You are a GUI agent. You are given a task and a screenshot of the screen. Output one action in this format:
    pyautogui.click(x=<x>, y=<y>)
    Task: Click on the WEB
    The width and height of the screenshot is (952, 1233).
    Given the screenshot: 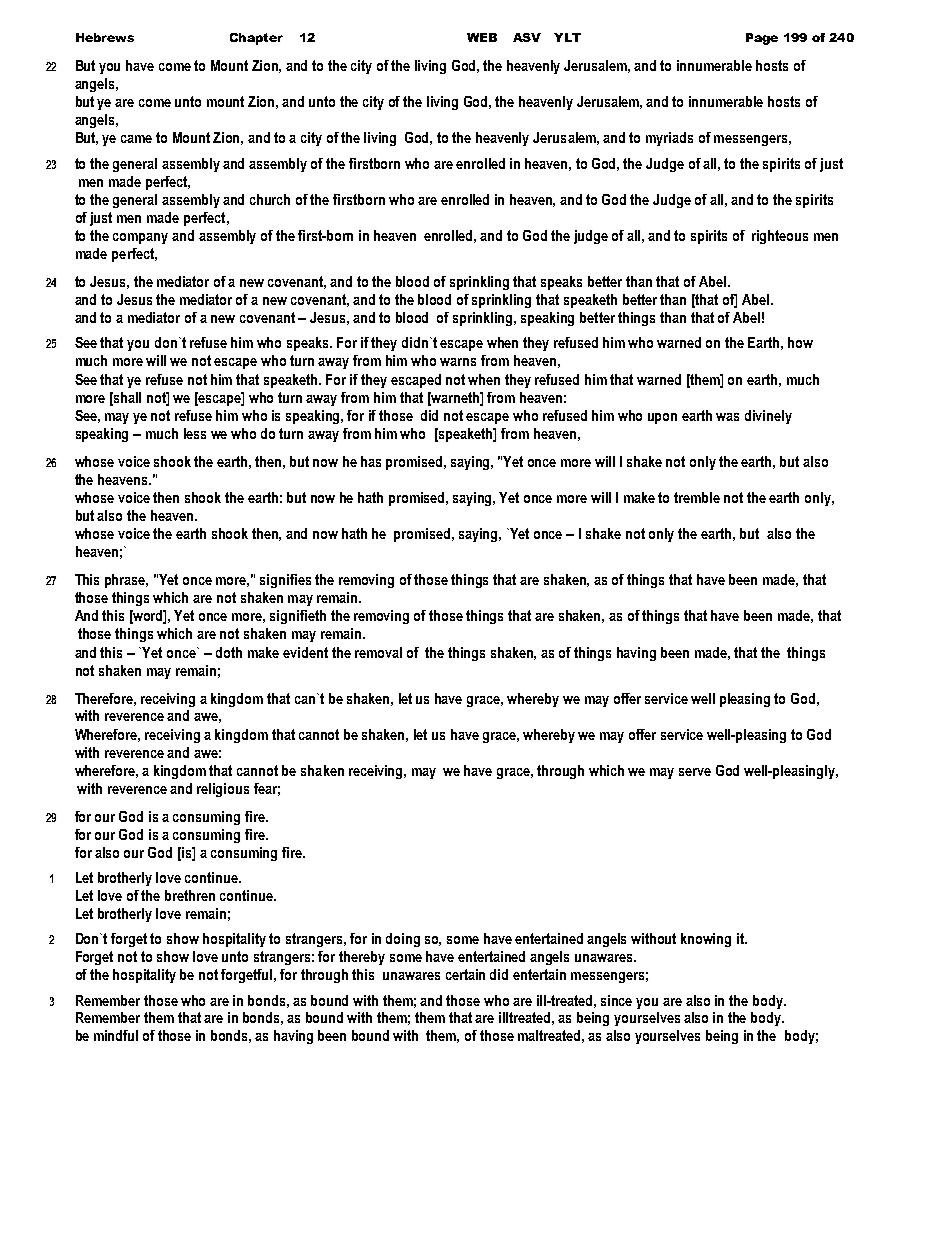 What is the action you would take?
    pyautogui.click(x=482, y=37)
